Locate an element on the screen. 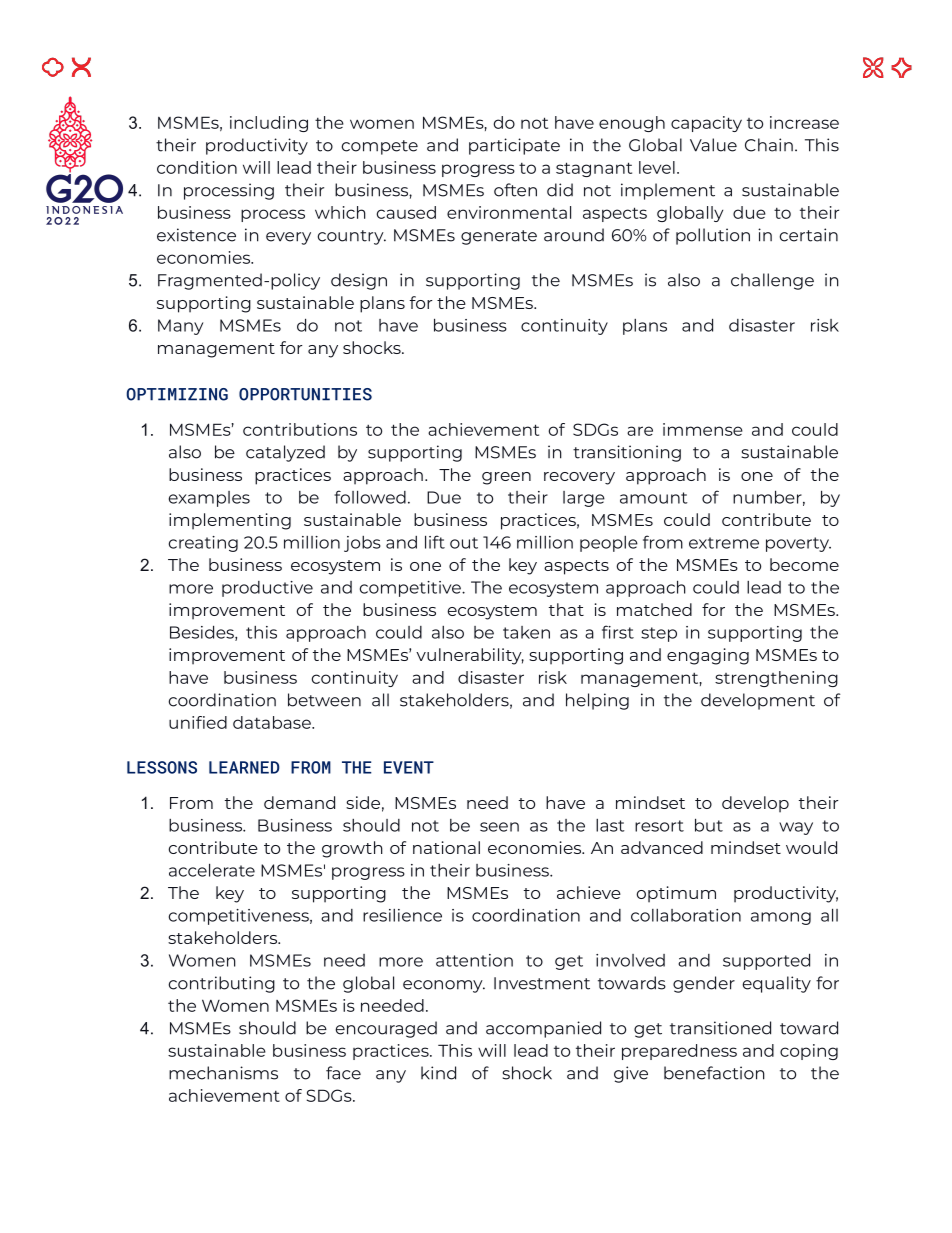 The image size is (952, 1233). Value is located at coordinates (713, 145).
